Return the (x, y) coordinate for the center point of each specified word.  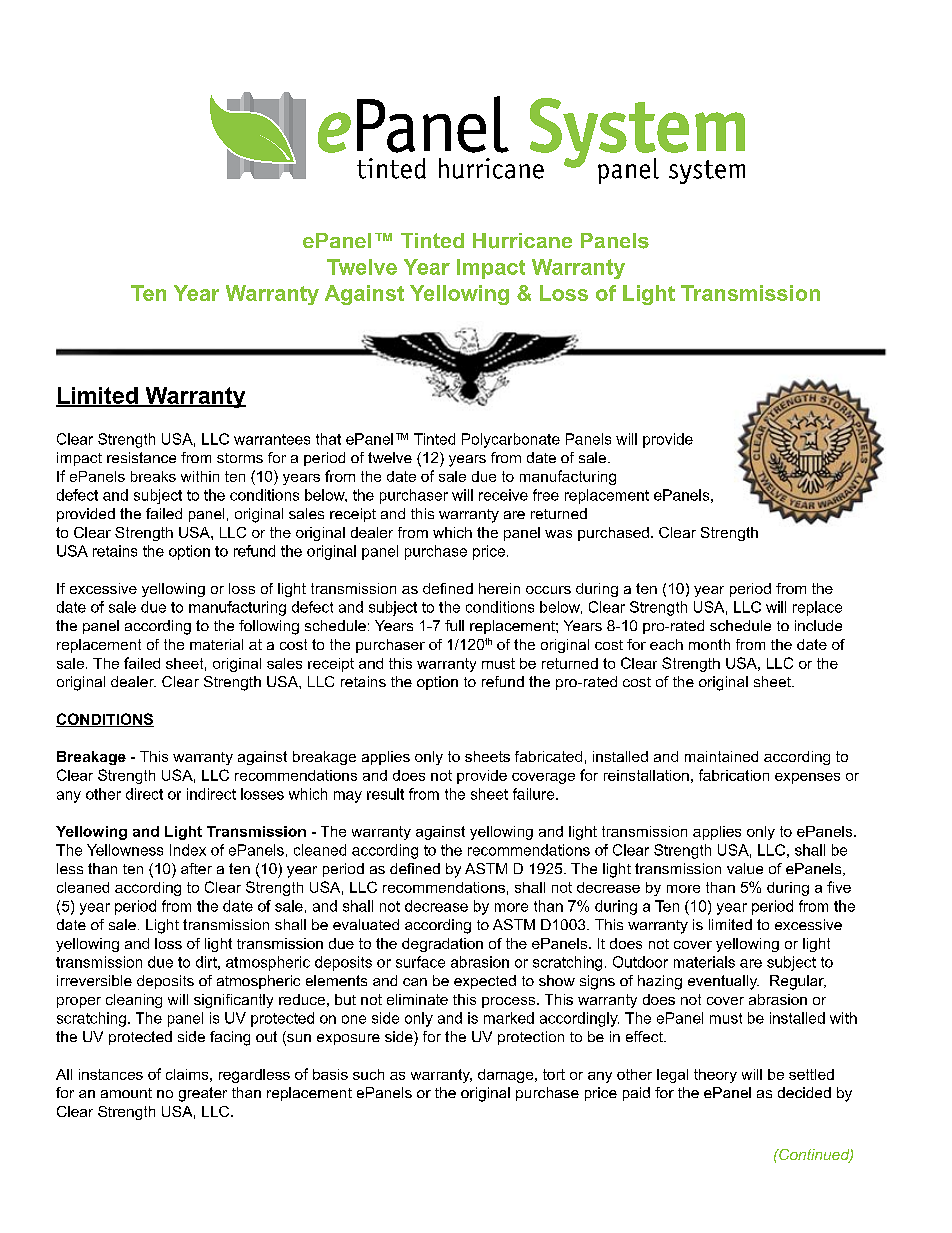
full (454, 625)
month (709, 644)
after (196, 868)
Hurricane (522, 241)
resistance (141, 457)
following (269, 627)
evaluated (366, 924)
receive (503, 495)
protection (531, 1038)
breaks (153, 476)
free (546, 495)
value (745, 868)
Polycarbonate (511, 440)
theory (715, 1076)
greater (203, 1094)
